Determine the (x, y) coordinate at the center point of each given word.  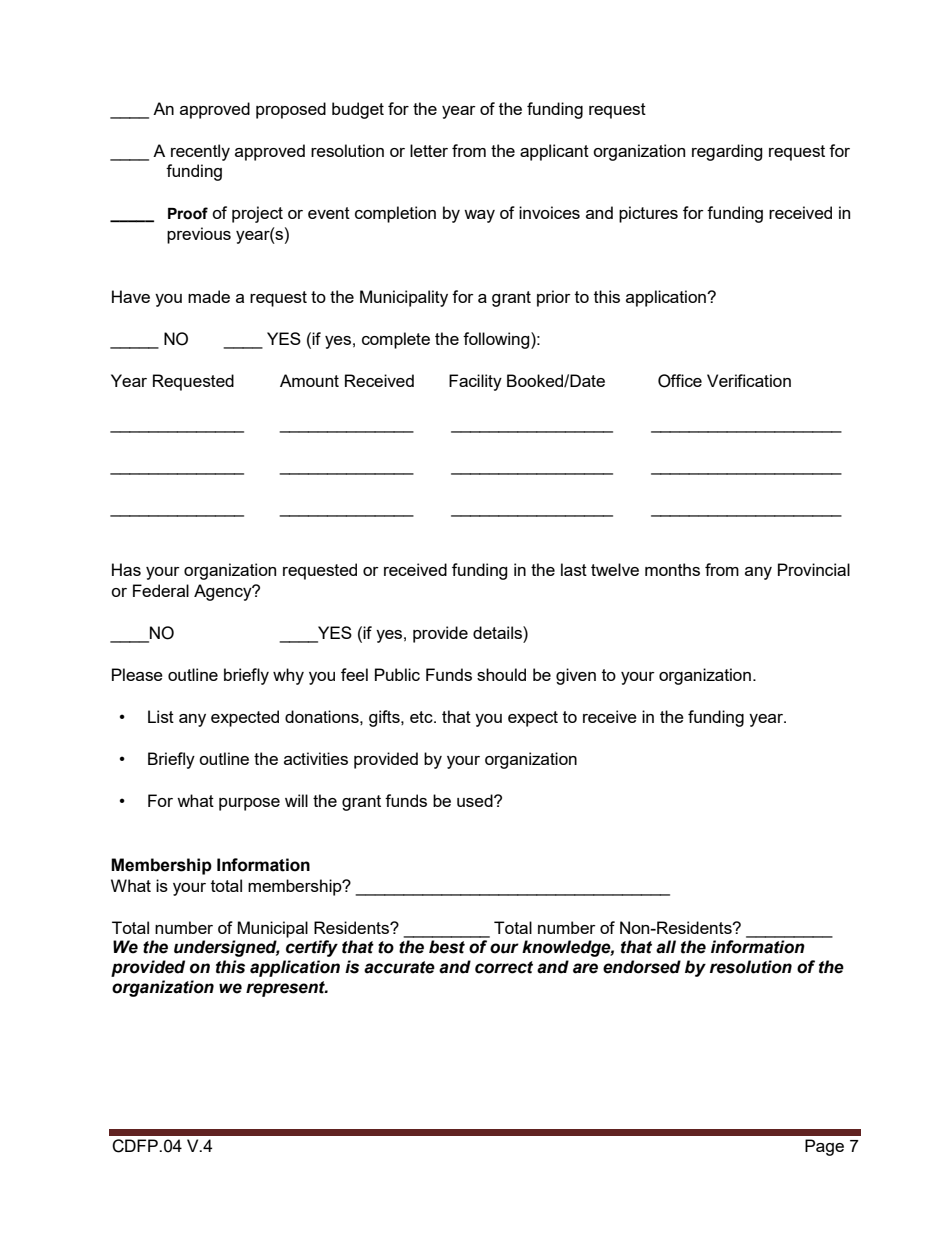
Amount (309, 380)
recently (200, 152)
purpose (249, 804)
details (498, 632)
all (666, 947)
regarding (727, 152)
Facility (475, 382)
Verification (749, 380)
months (672, 569)
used (476, 800)
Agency (224, 592)
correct (504, 967)
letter (429, 150)
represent (286, 989)
